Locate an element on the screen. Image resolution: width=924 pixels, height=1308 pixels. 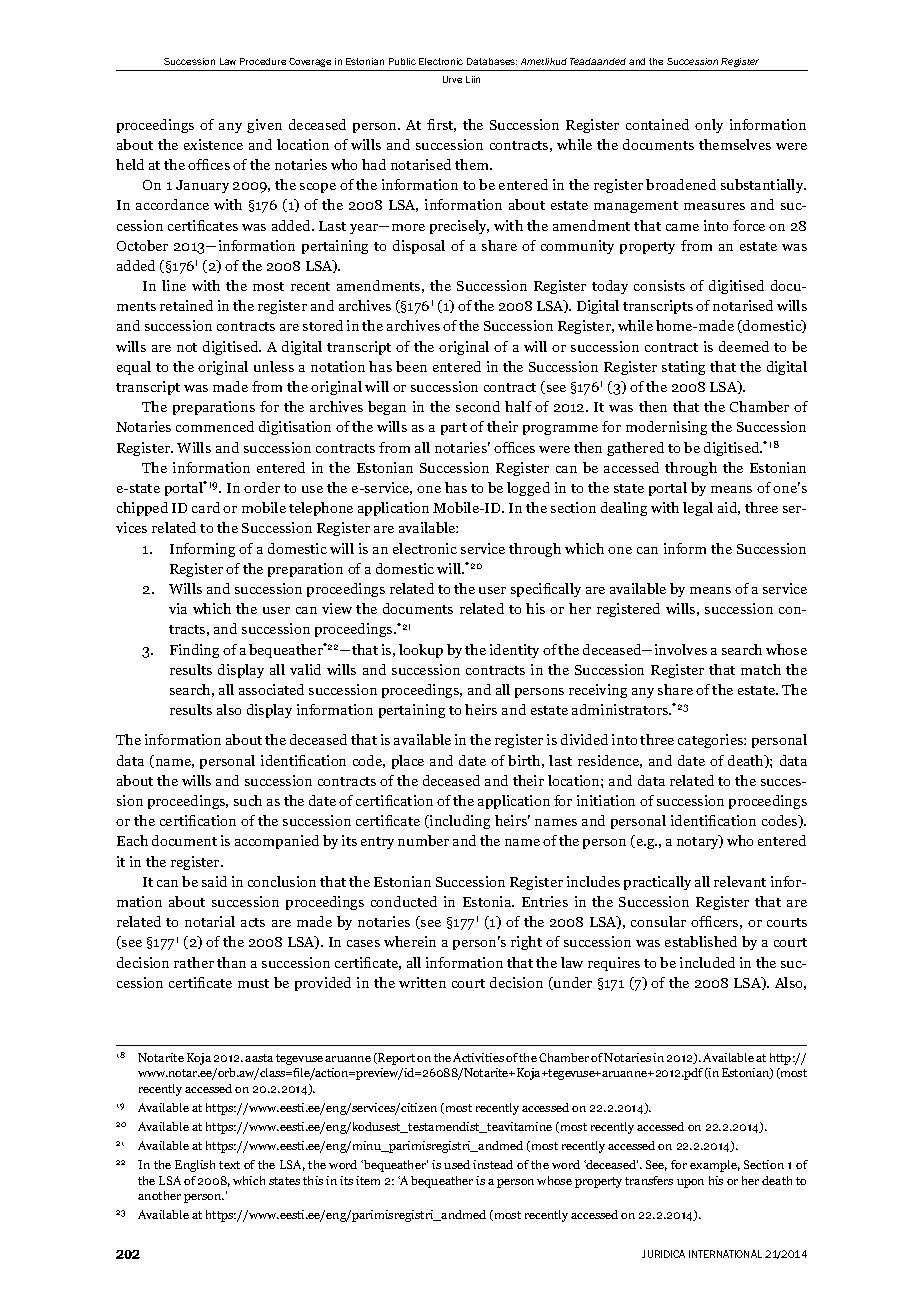
lookup is located at coordinates (421, 651).
